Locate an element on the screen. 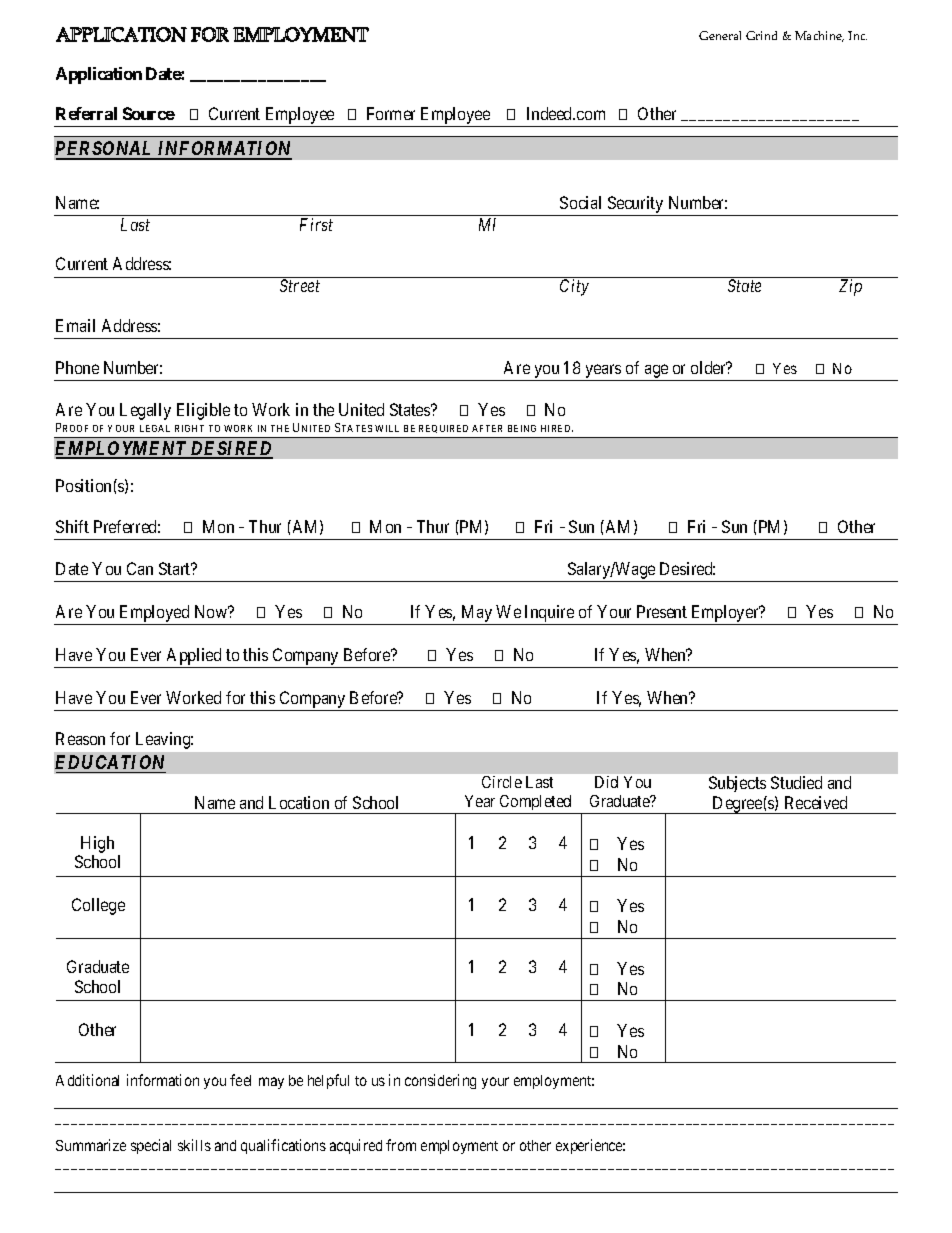 This screenshot has height=1233, width=952. Completed is located at coordinates (535, 802).
